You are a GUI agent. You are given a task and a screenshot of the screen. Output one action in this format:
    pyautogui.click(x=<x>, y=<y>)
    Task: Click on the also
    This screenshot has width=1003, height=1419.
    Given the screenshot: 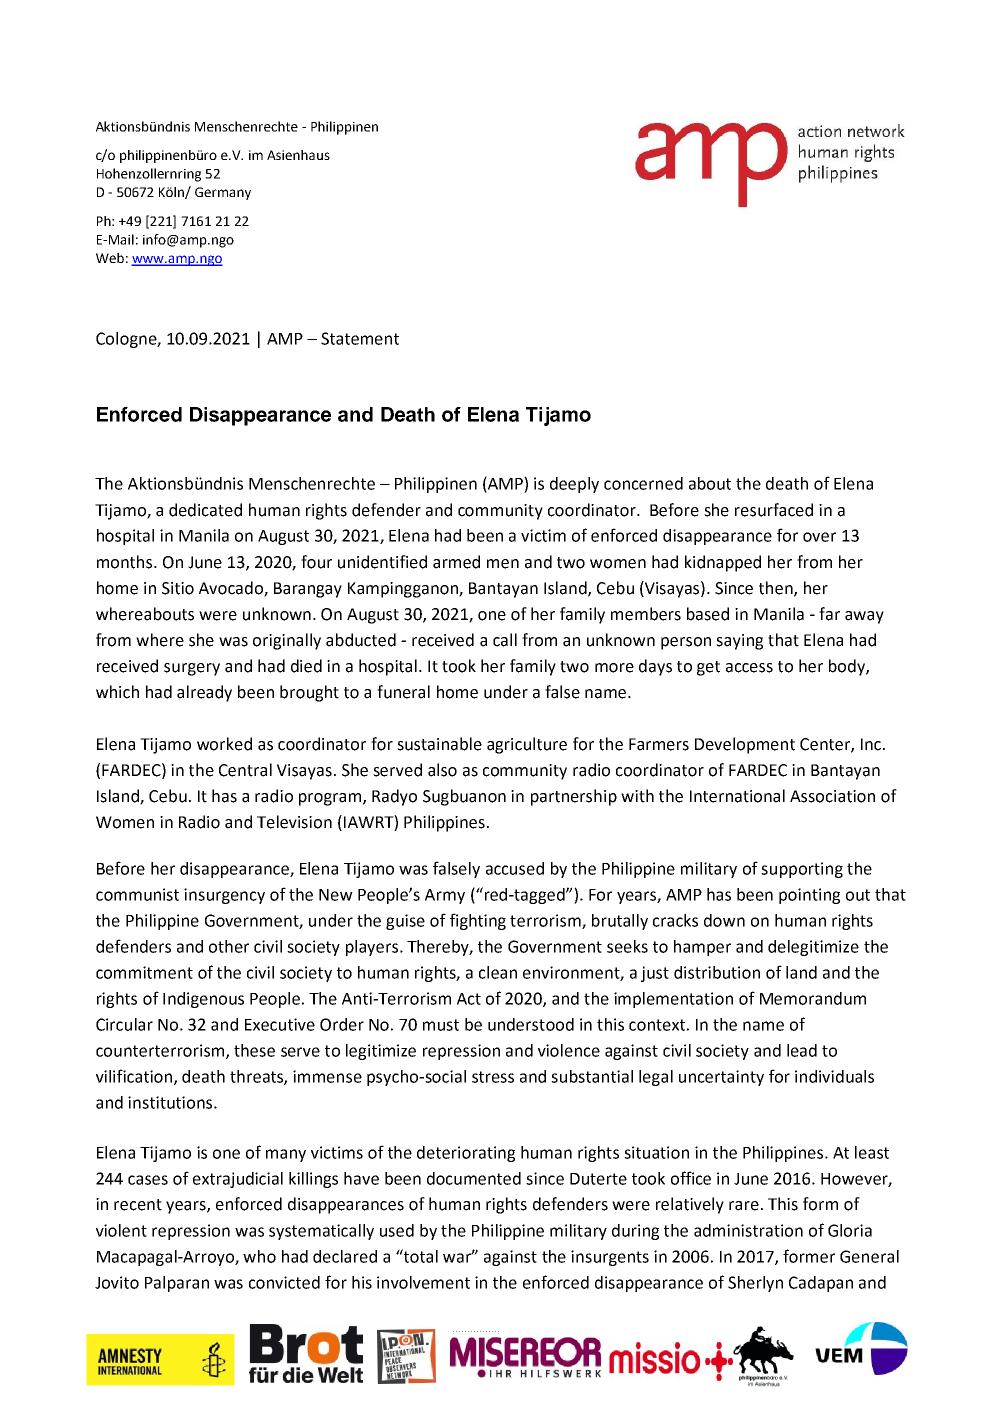 What is the action you would take?
    pyautogui.click(x=442, y=770)
